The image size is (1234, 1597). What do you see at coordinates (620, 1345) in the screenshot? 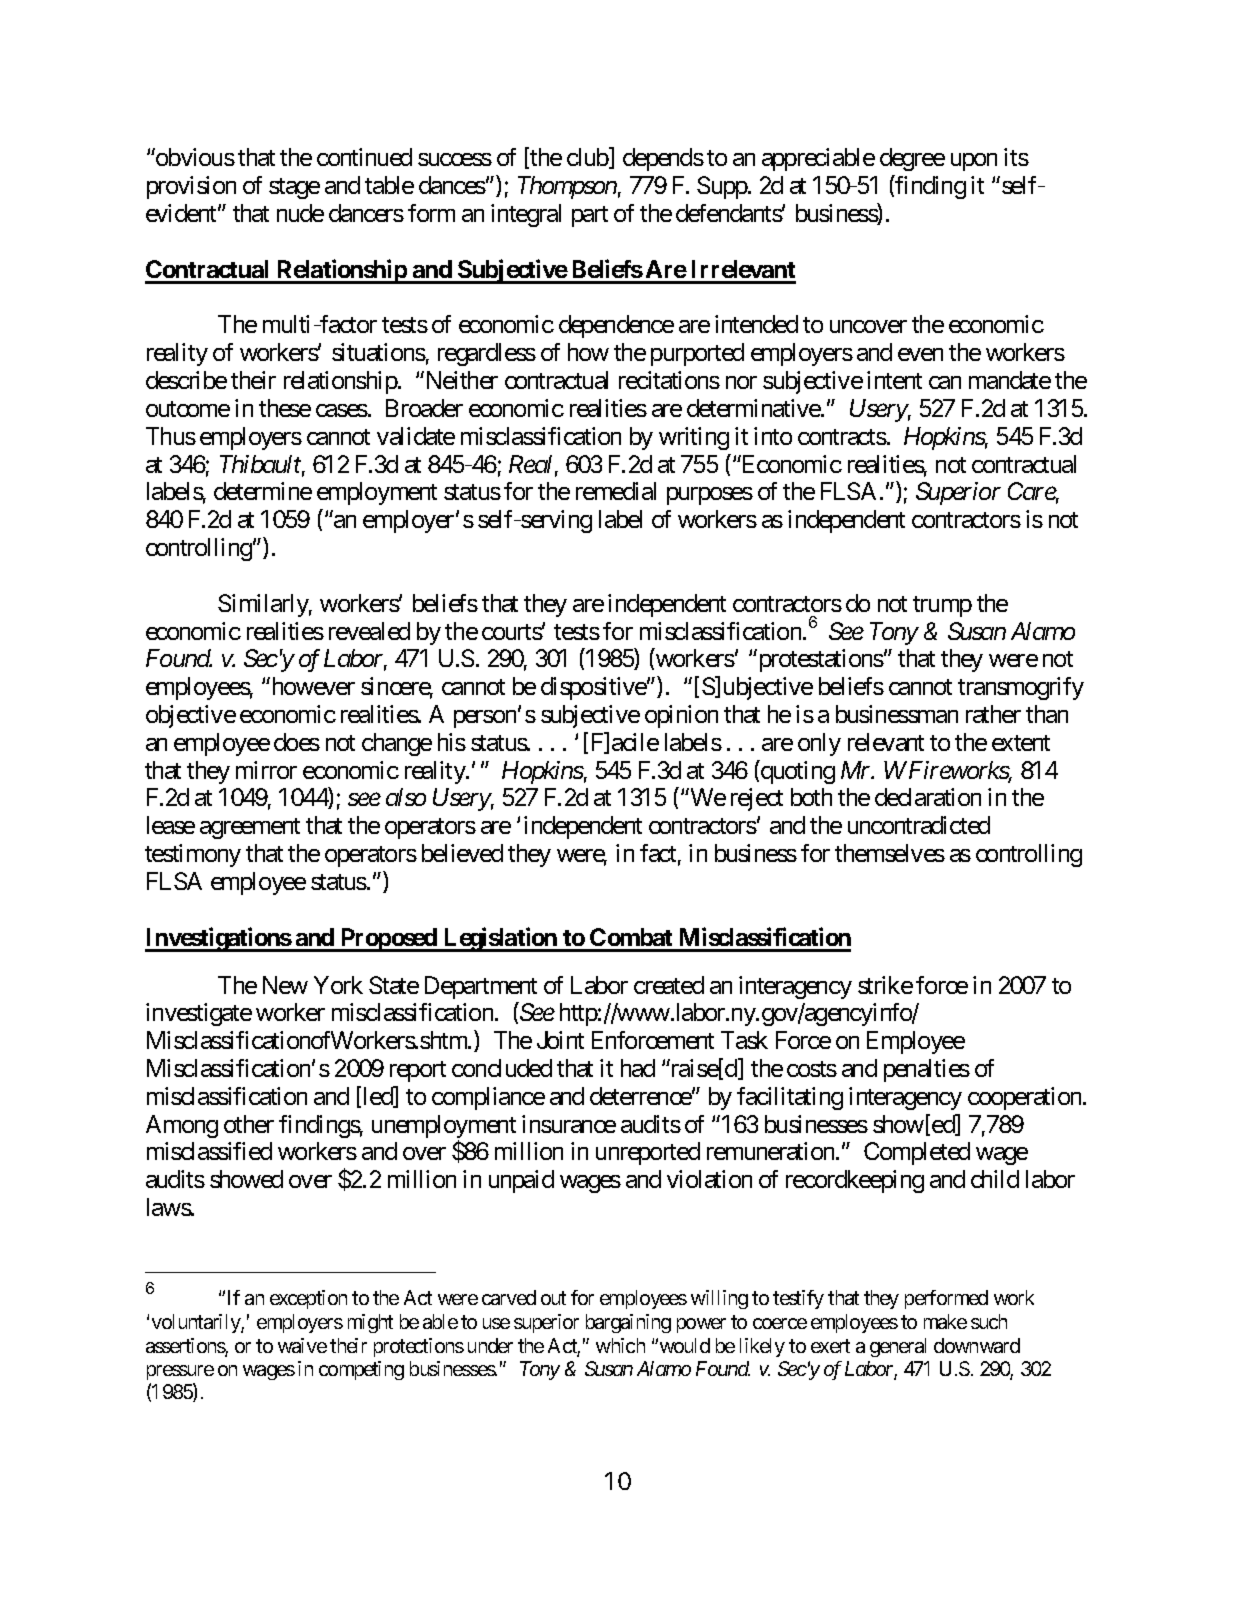
I see `which` at bounding box center [620, 1345].
